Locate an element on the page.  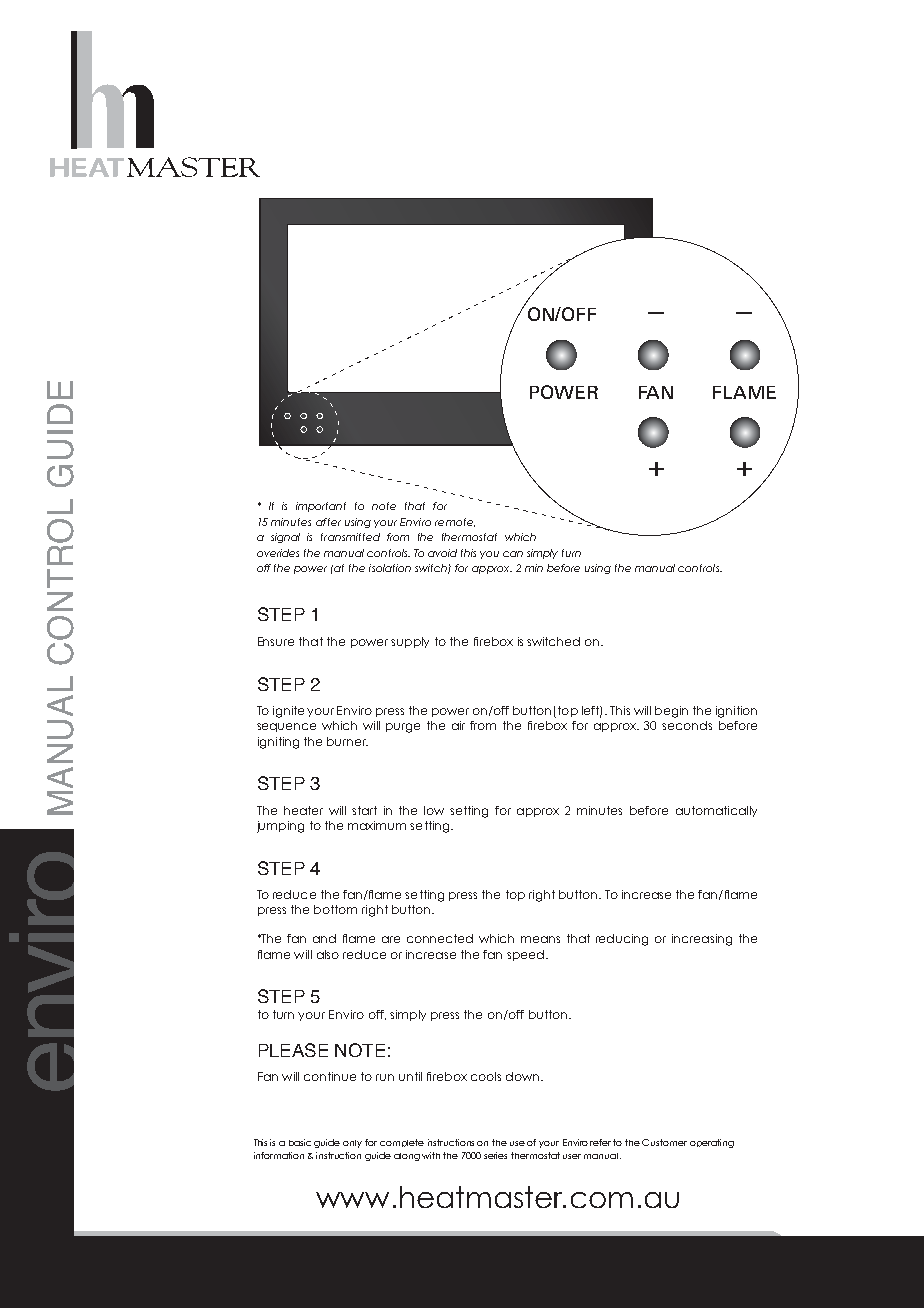
low is located at coordinates (434, 810).
